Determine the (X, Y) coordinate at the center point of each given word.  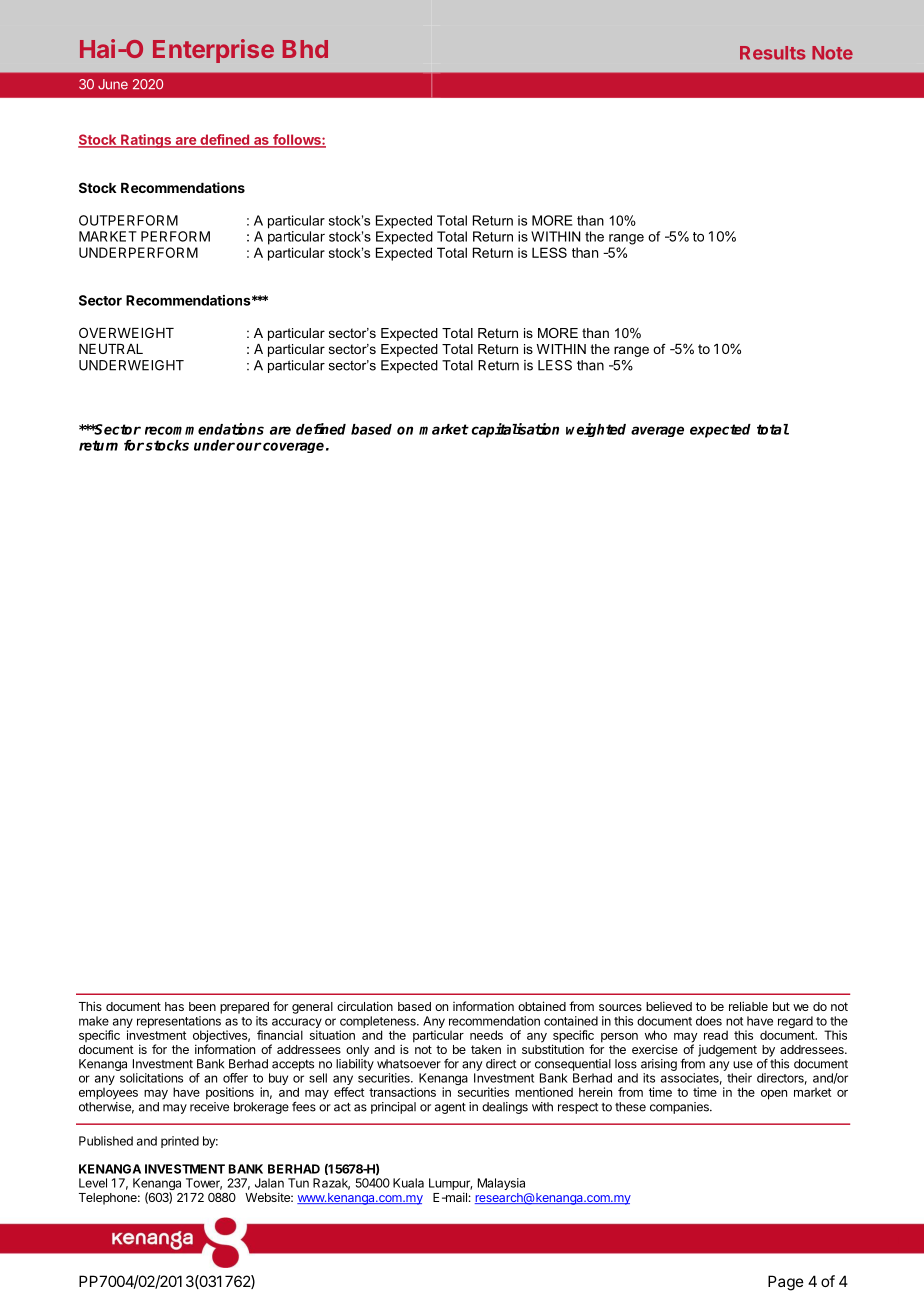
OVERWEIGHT (126, 332)
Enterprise (213, 51)
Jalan (269, 1183)
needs (486, 1035)
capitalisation (515, 430)
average (657, 431)
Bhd (305, 49)
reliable (748, 1006)
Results (773, 53)
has (174, 1006)
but (781, 1006)
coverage (292, 447)
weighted (596, 430)
